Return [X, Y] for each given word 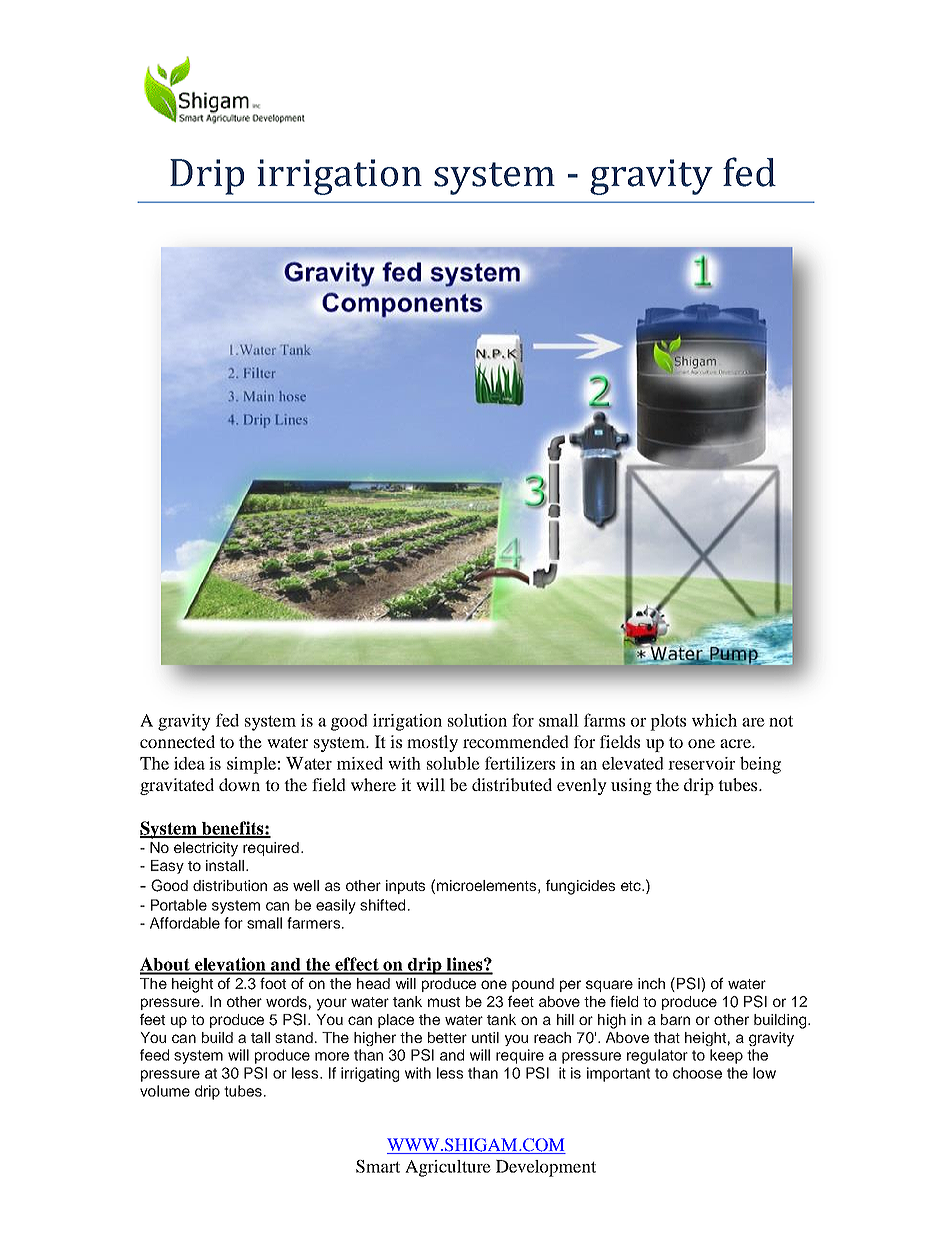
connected [177, 741]
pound [533, 985]
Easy [167, 867]
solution [477, 720]
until [485, 1037]
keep [726, 1056]
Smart [378, 1166]
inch [651, 983]
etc [632, 886]
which [714, 720]
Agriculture [448, 1168]
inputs [405, 887]
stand [294, 1037]
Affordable [185, 923]
